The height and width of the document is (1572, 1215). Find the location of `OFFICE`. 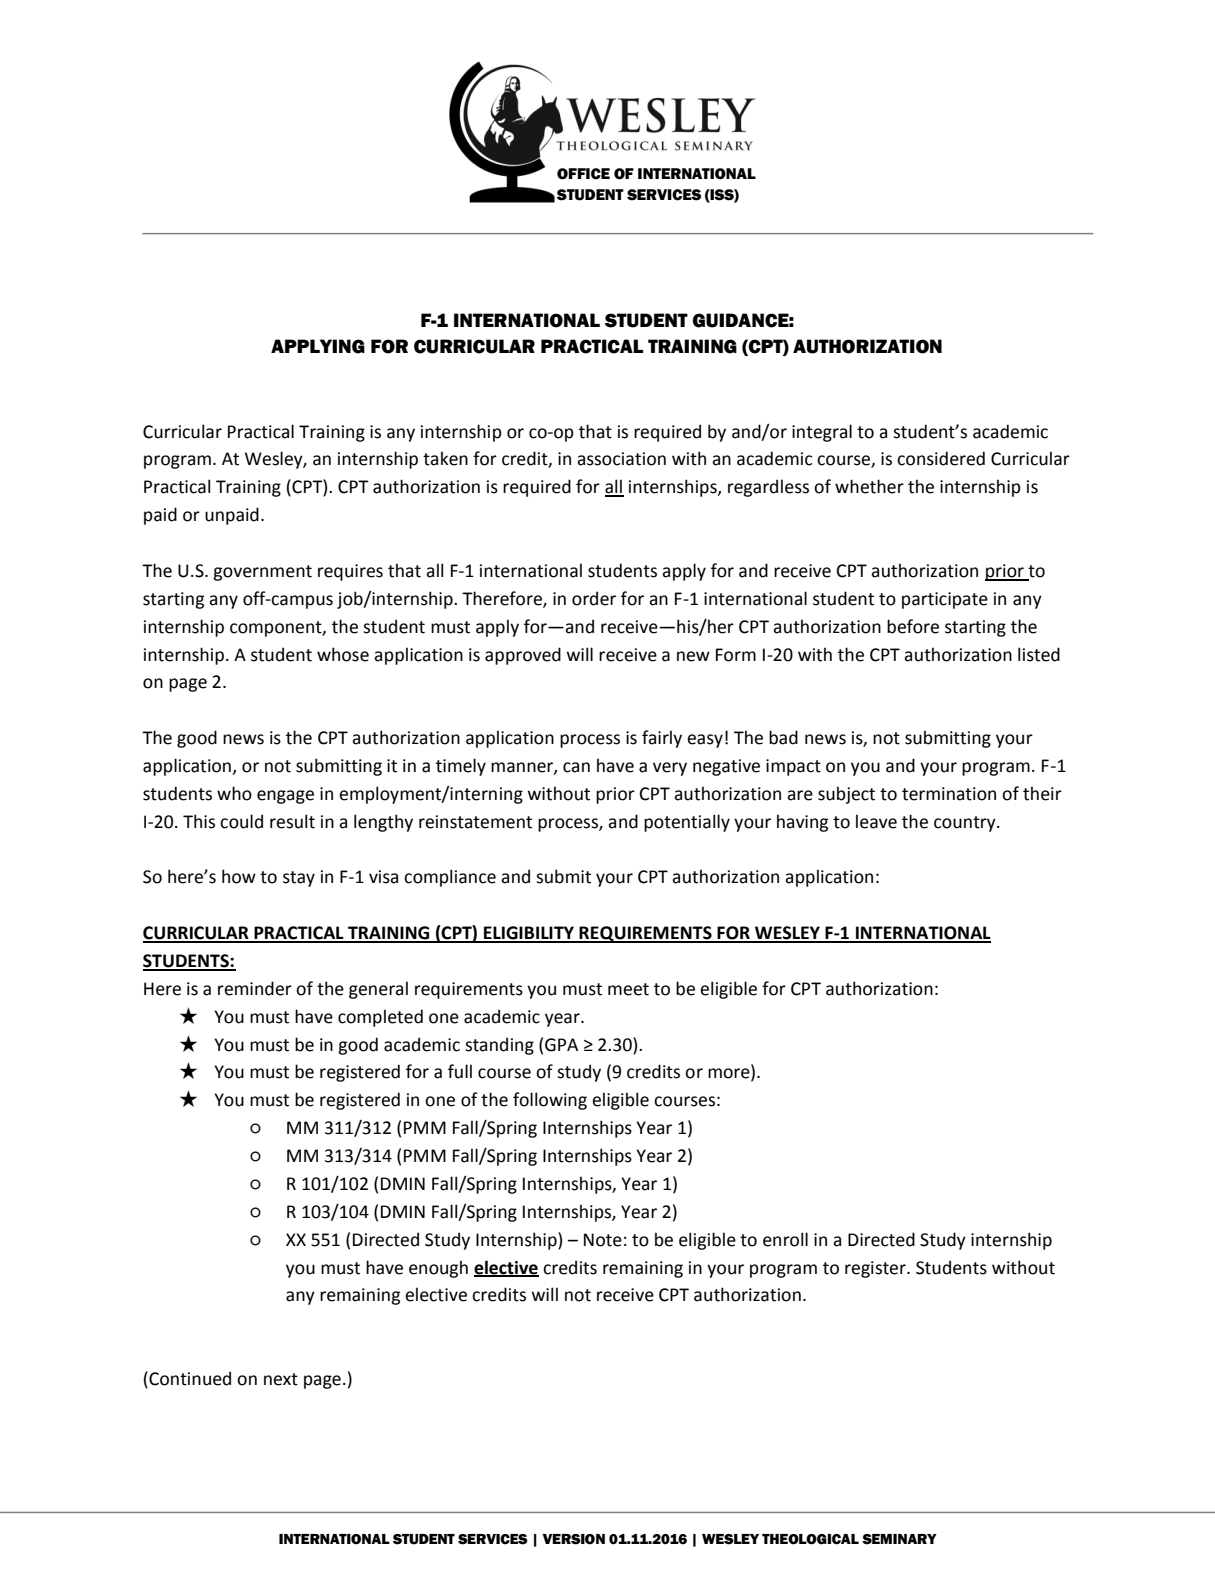

OFFICE is located at coordinates (583, 174).
